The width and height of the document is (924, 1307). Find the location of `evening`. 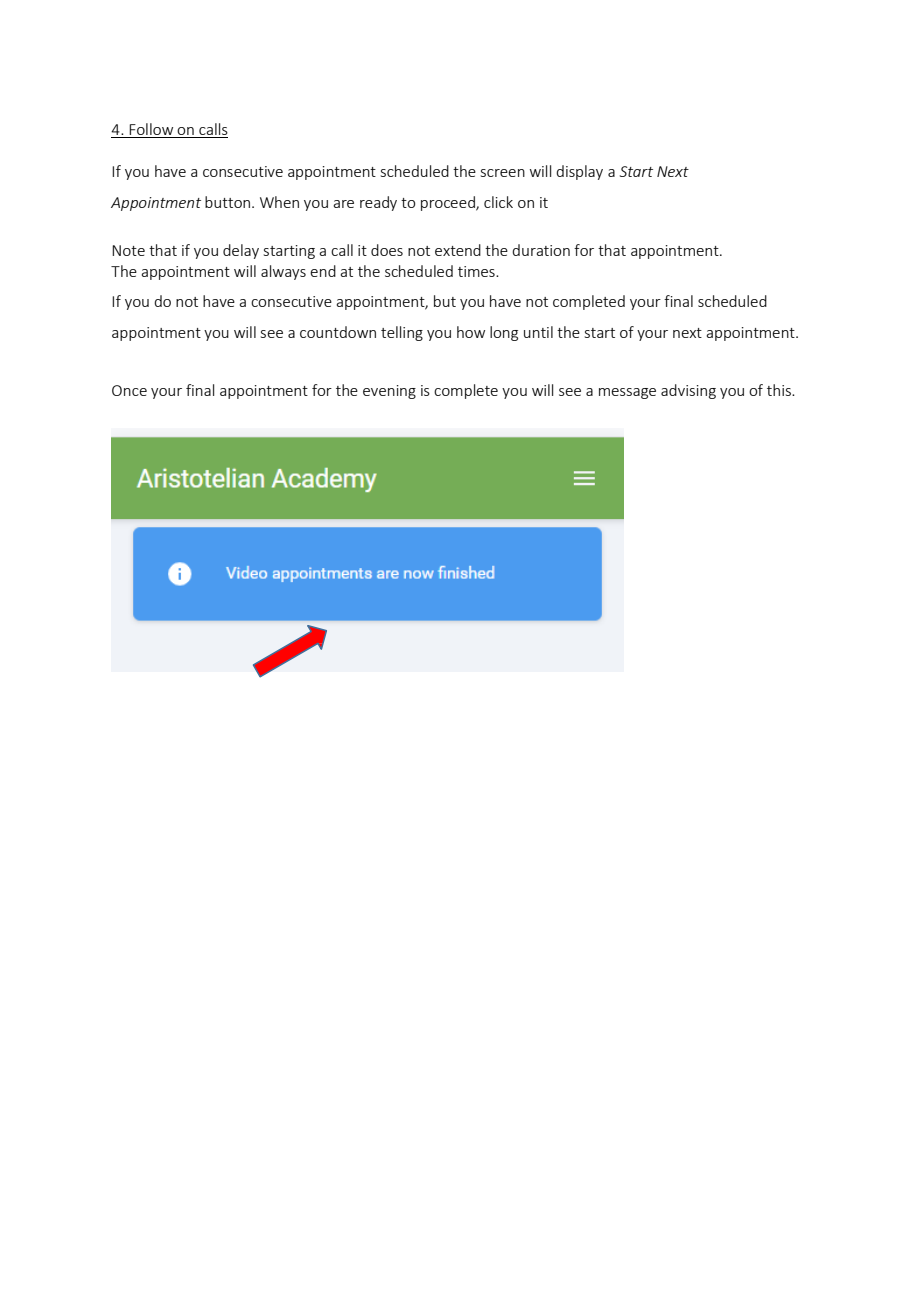

evening is located at coordinates (389, 392).
